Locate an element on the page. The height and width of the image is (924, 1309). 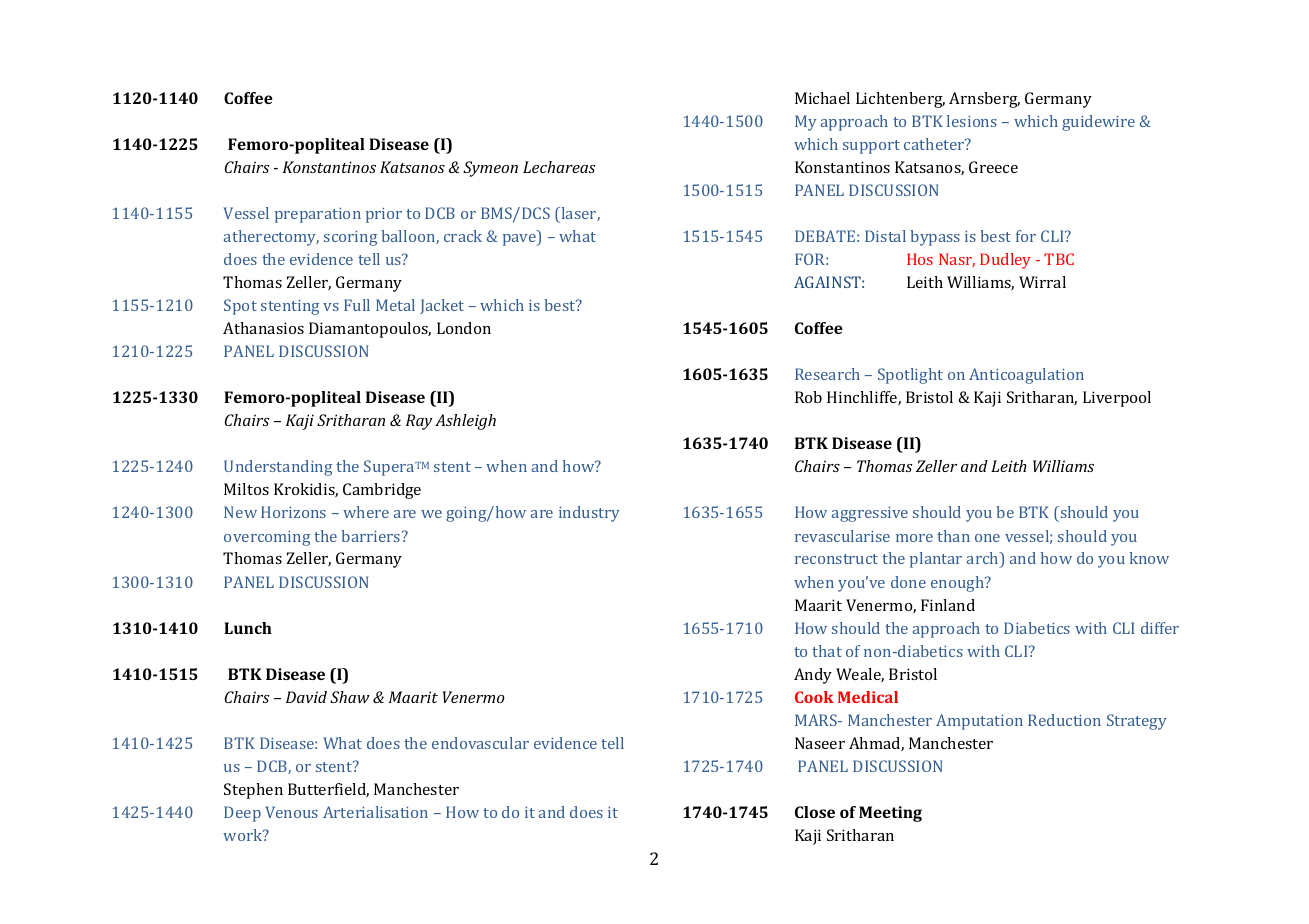
preparation is located at coordinates (318, 215).
